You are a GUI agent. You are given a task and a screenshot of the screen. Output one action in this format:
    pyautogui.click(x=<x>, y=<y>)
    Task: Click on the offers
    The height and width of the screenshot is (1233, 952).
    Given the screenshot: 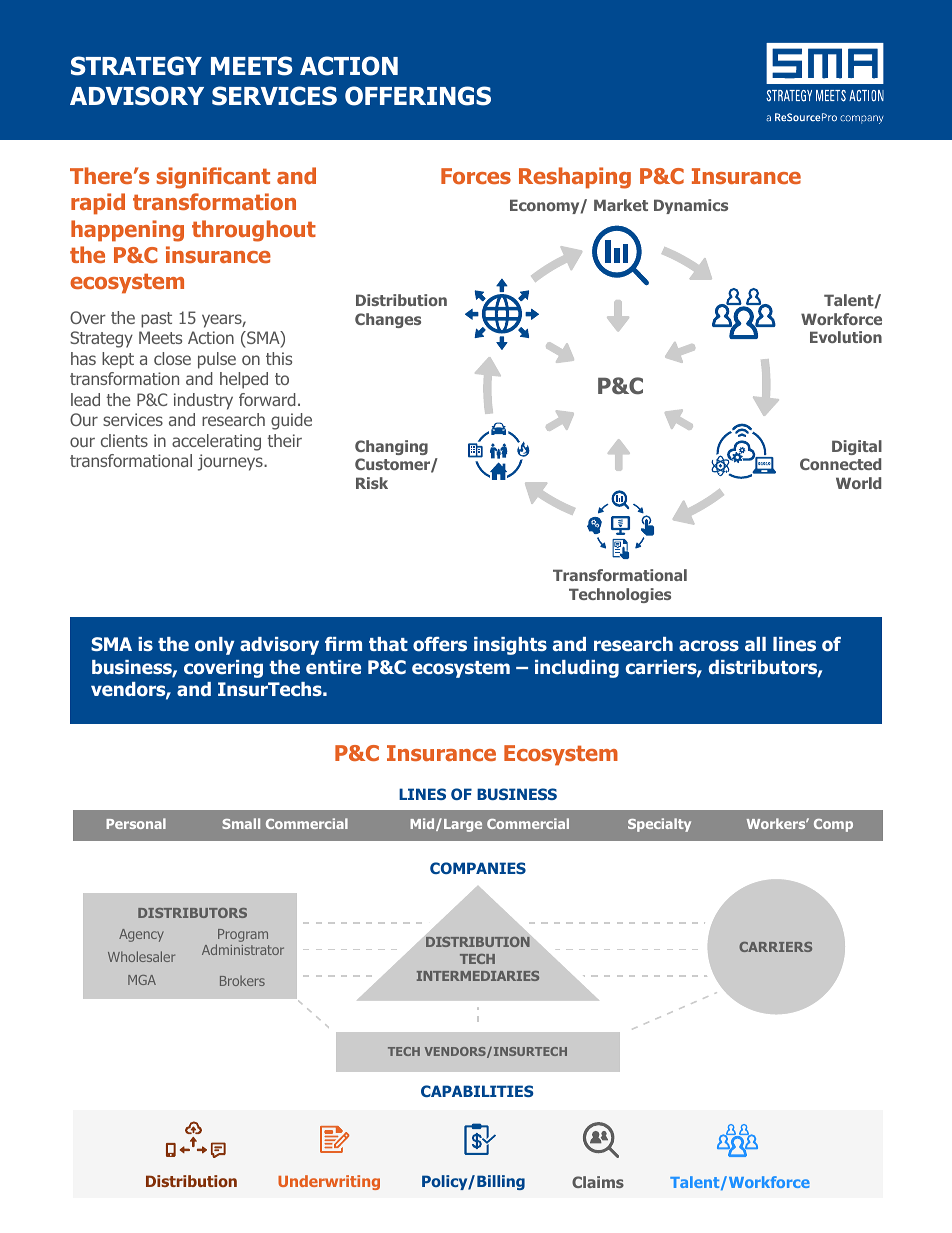 What is the action you would take?
    pyautogui.click(x=440, y=644)
